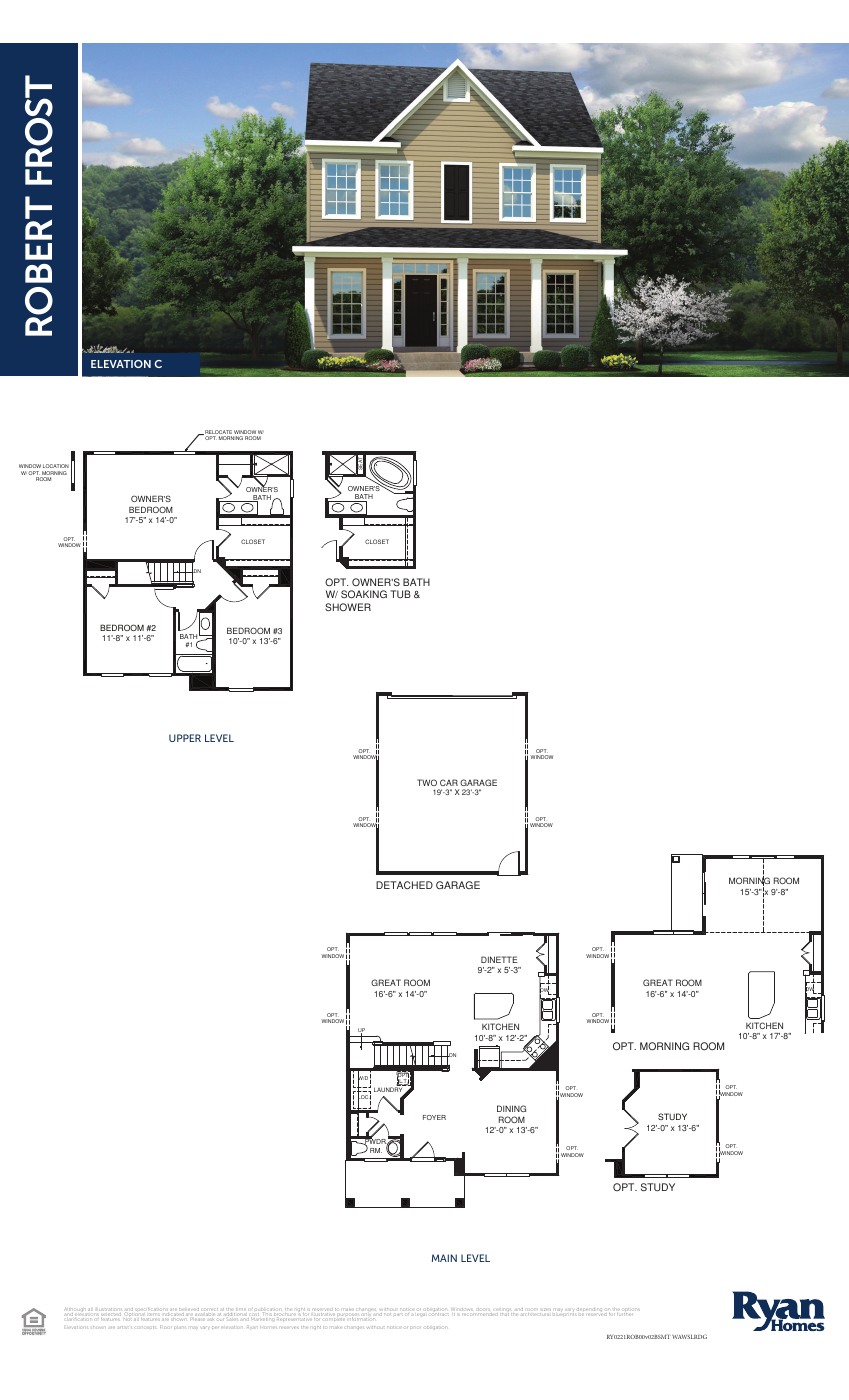  Describe the element at coordinates (185, 738) in the screenshot. I see `UPPER` at that location.
